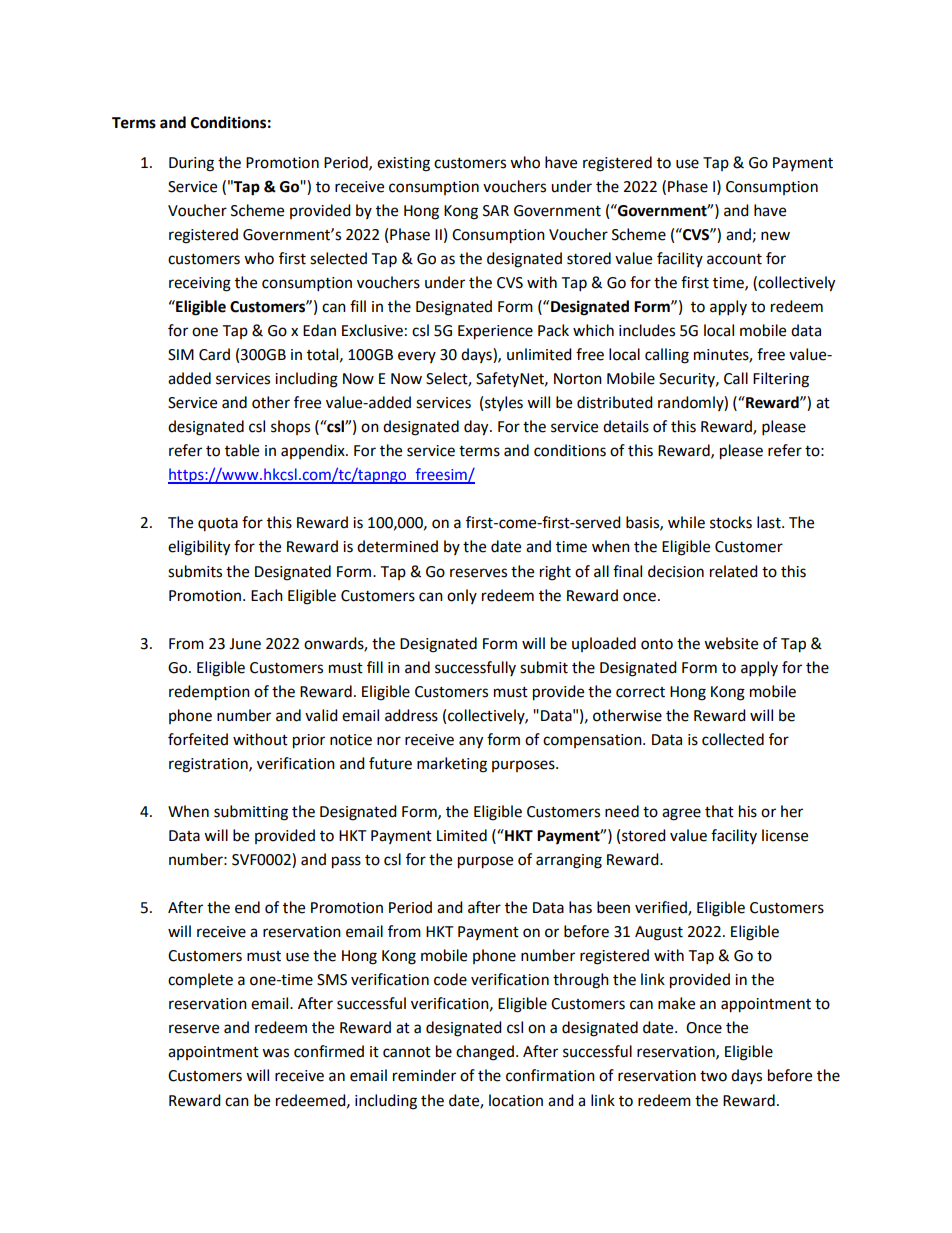  Describe the element at coordinates (275, 1053) in the screenshot. I see `was` at that location.
